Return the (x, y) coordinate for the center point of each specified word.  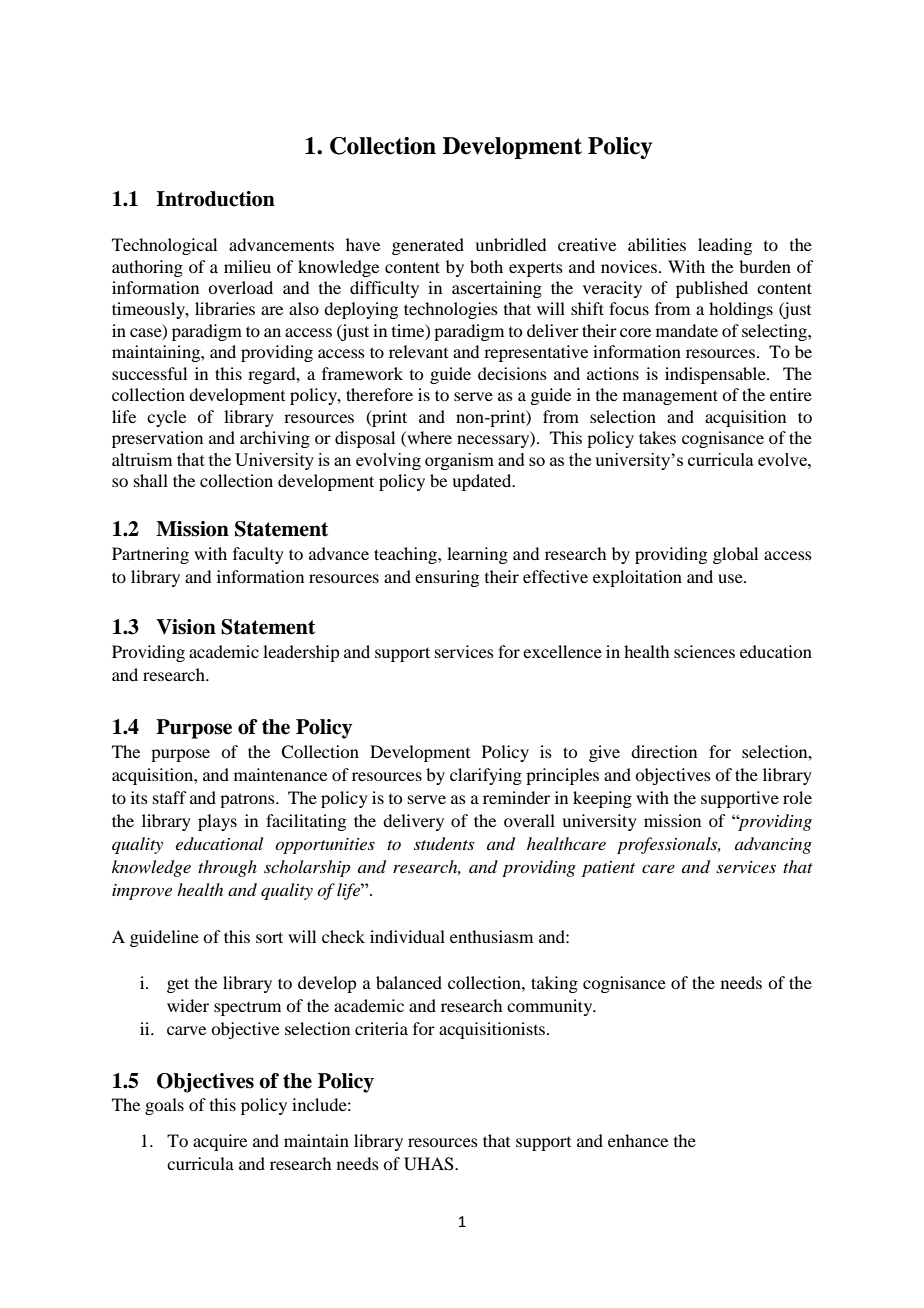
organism (459, 461)
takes (657, 437)
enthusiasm (491, 936)
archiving (275, 439)
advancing (773, 845)
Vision (186, 627)
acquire (220, 1142)
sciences (704, 651)
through (227, 868)
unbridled (510, 244)
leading (725, 246)
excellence (562, 651)
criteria (381, 1028)
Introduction (215, 199)
